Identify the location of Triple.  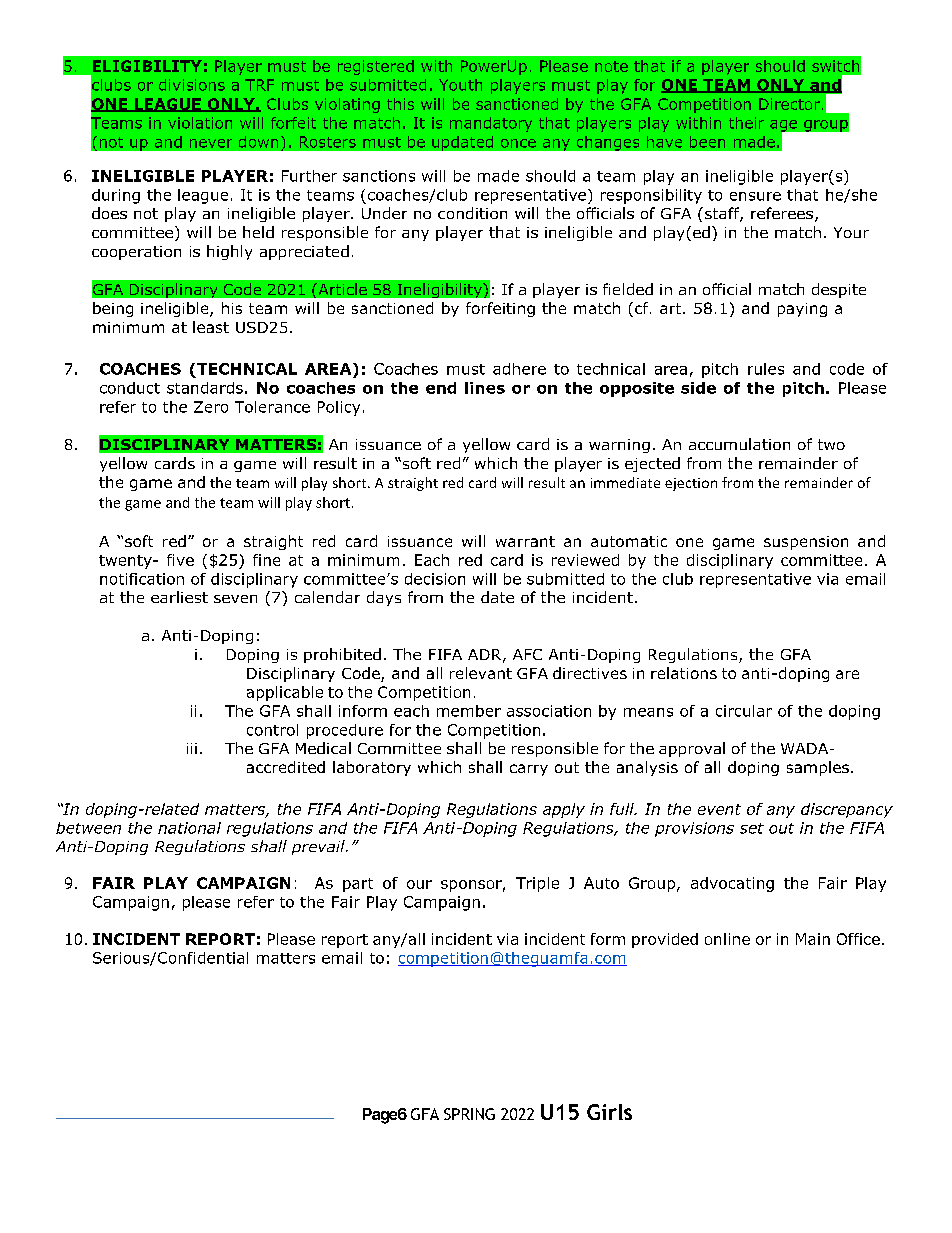
(537, 884).
